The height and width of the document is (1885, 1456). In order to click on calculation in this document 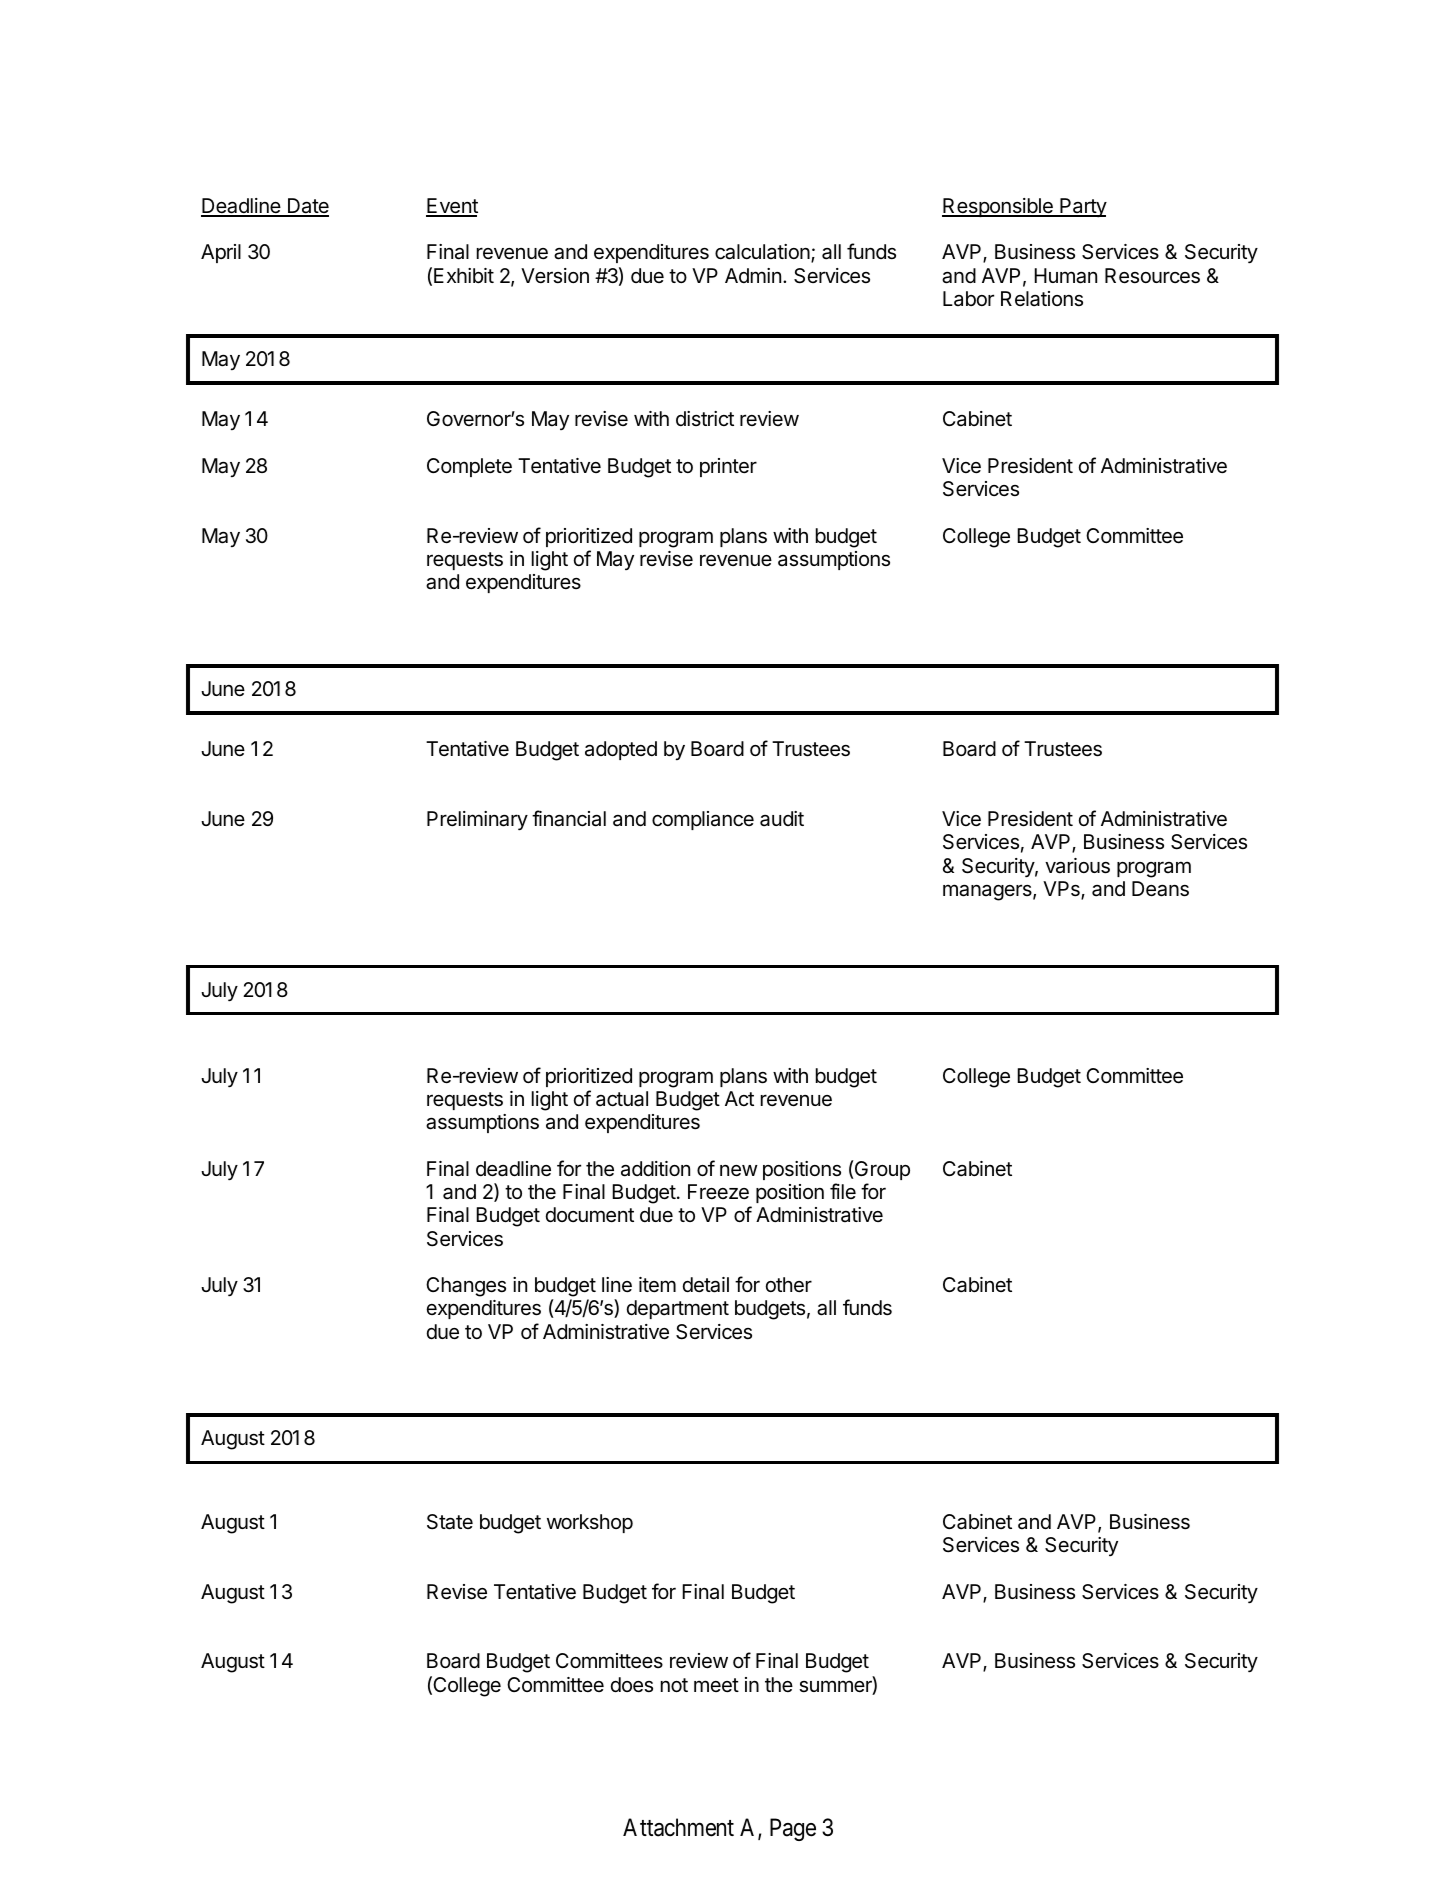, I will do `click(762, 252)`.
